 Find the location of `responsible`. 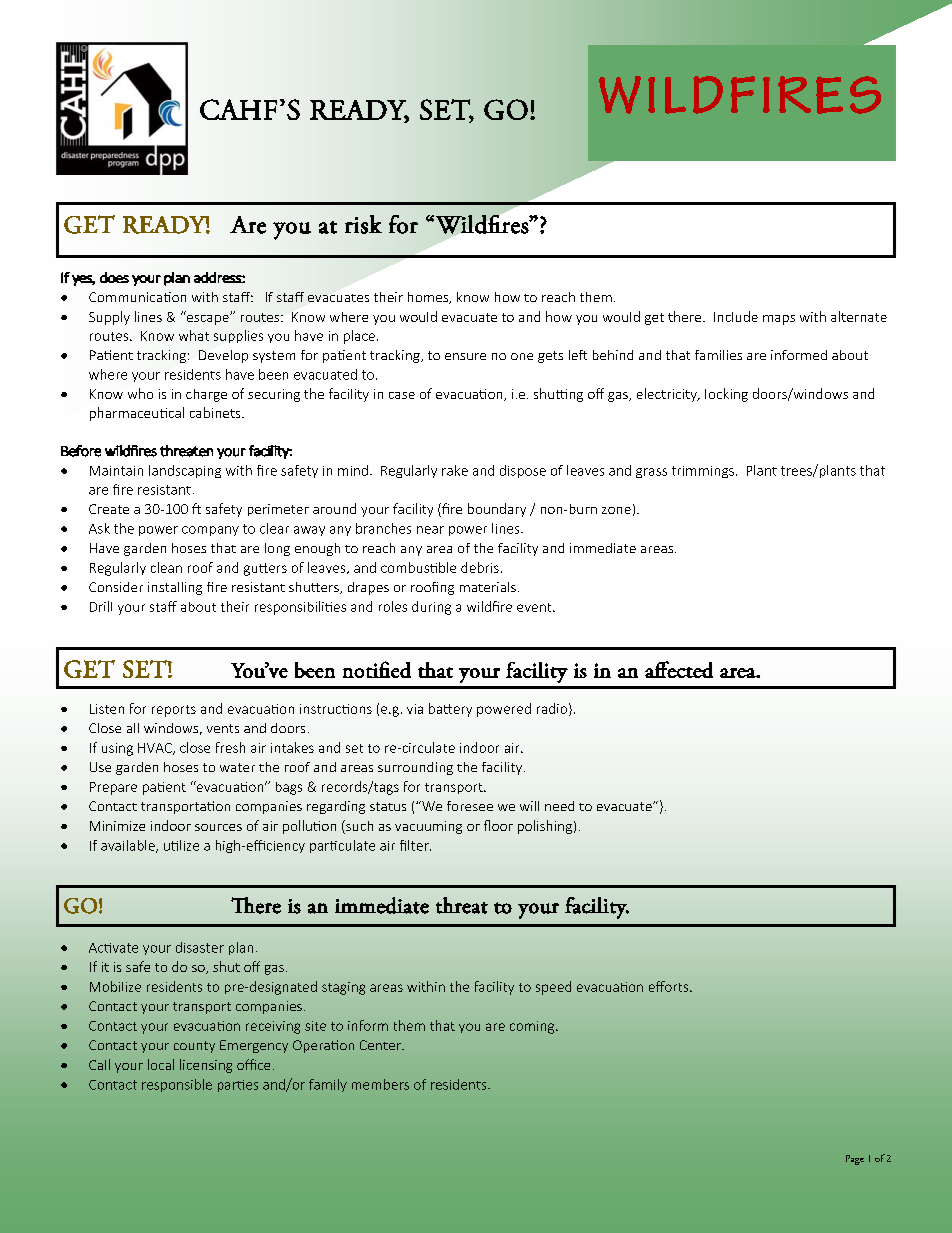

responsible is located at coordinates (177, 1085).
